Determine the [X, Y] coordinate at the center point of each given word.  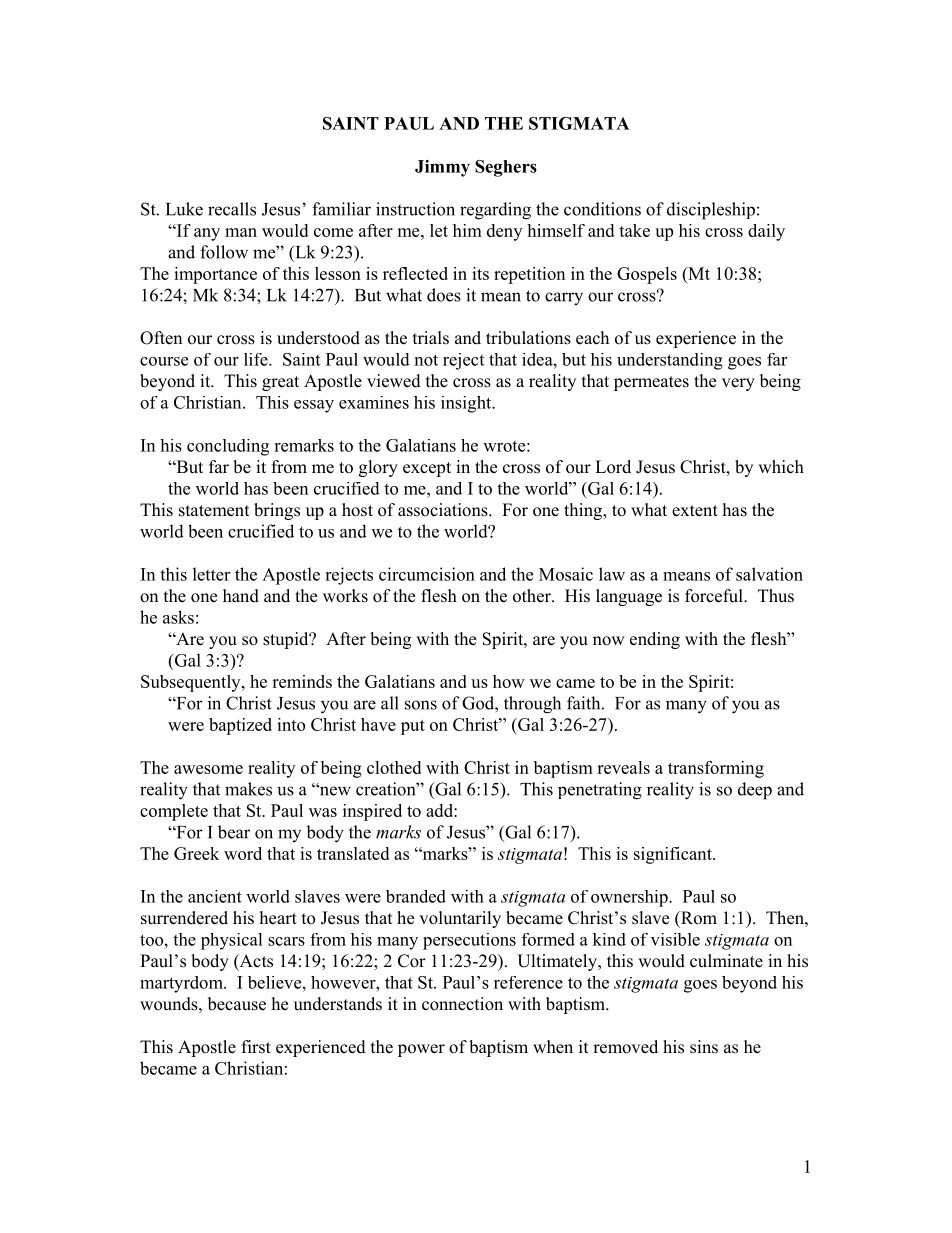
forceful [715, 596]
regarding [495, 211]
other [533, 596]
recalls [232, 209]
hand [241, 596]
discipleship [711, 211]
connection [462, 1004]
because [237, 1004]
